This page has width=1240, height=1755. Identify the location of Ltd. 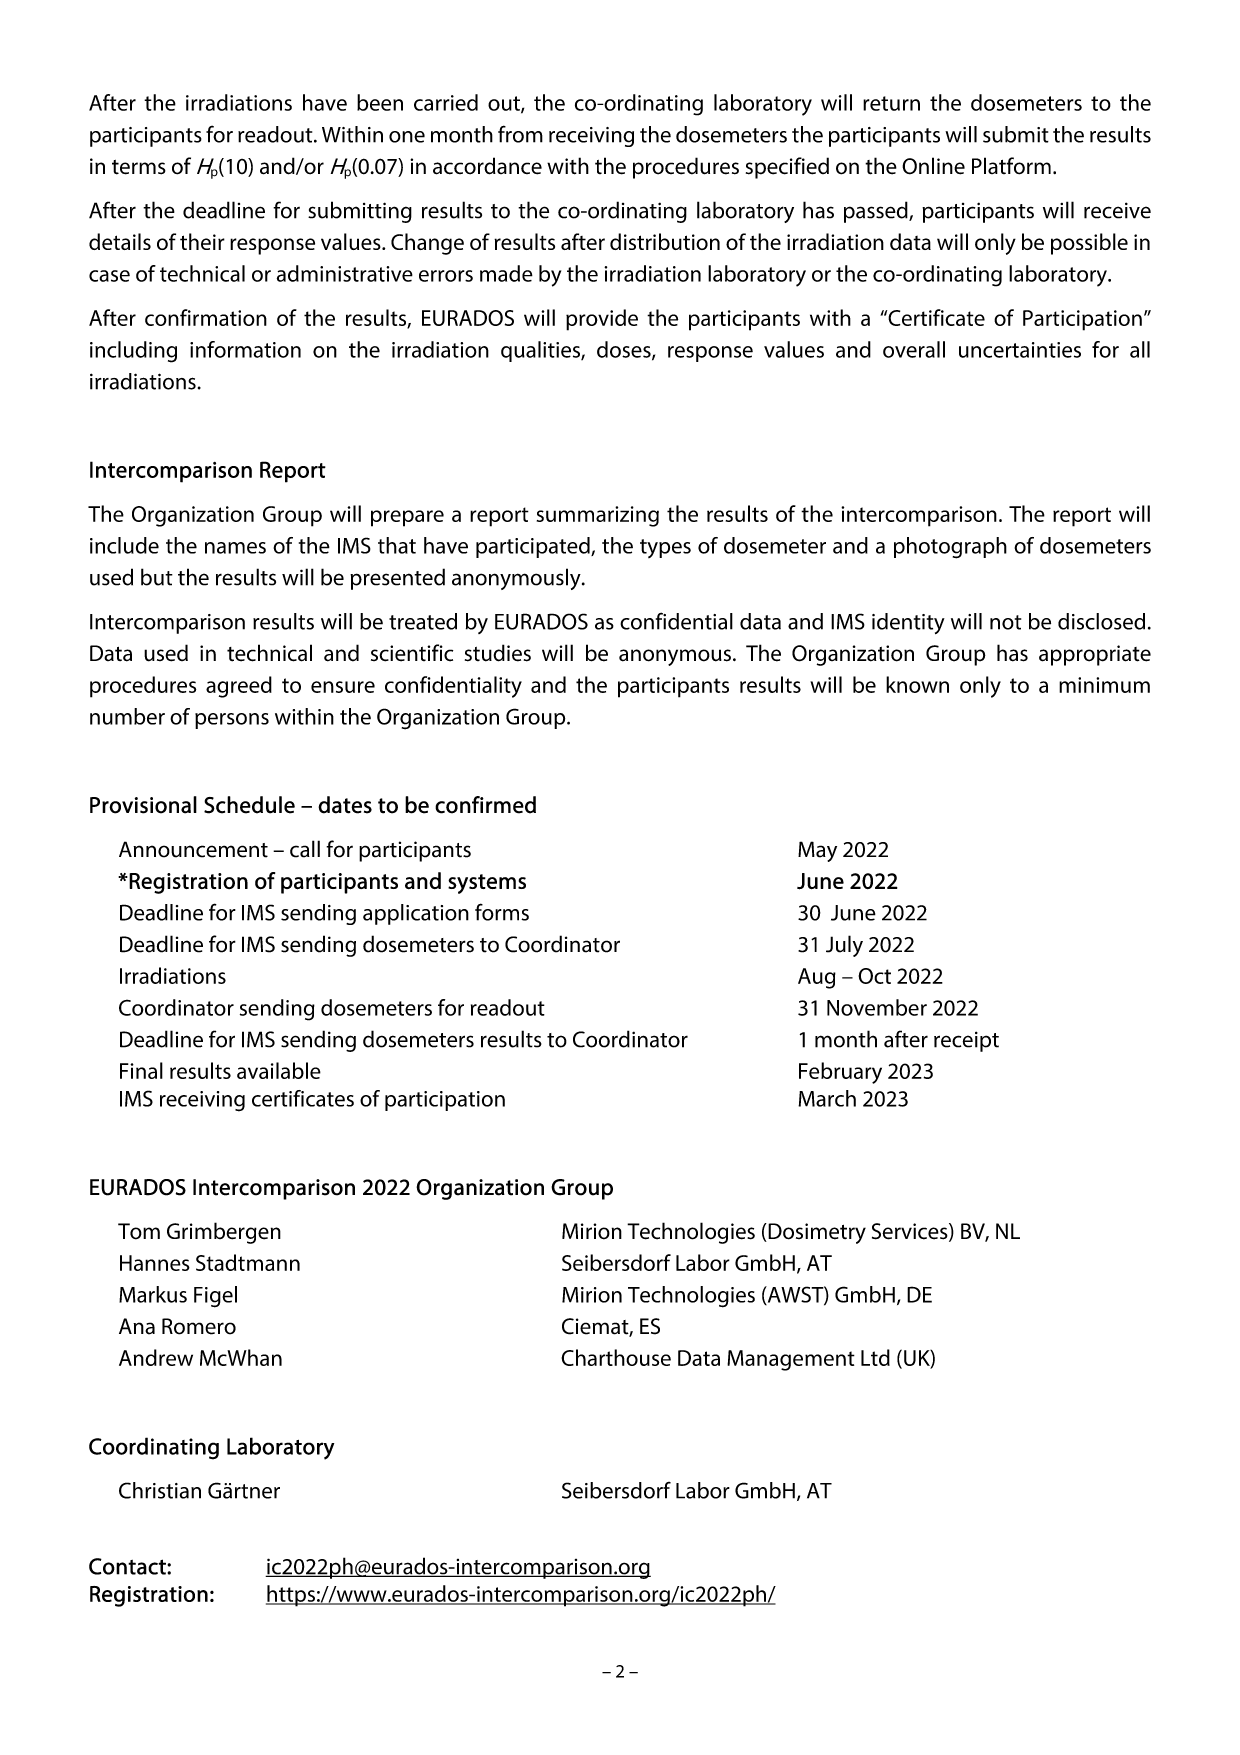
(875, 1357).
